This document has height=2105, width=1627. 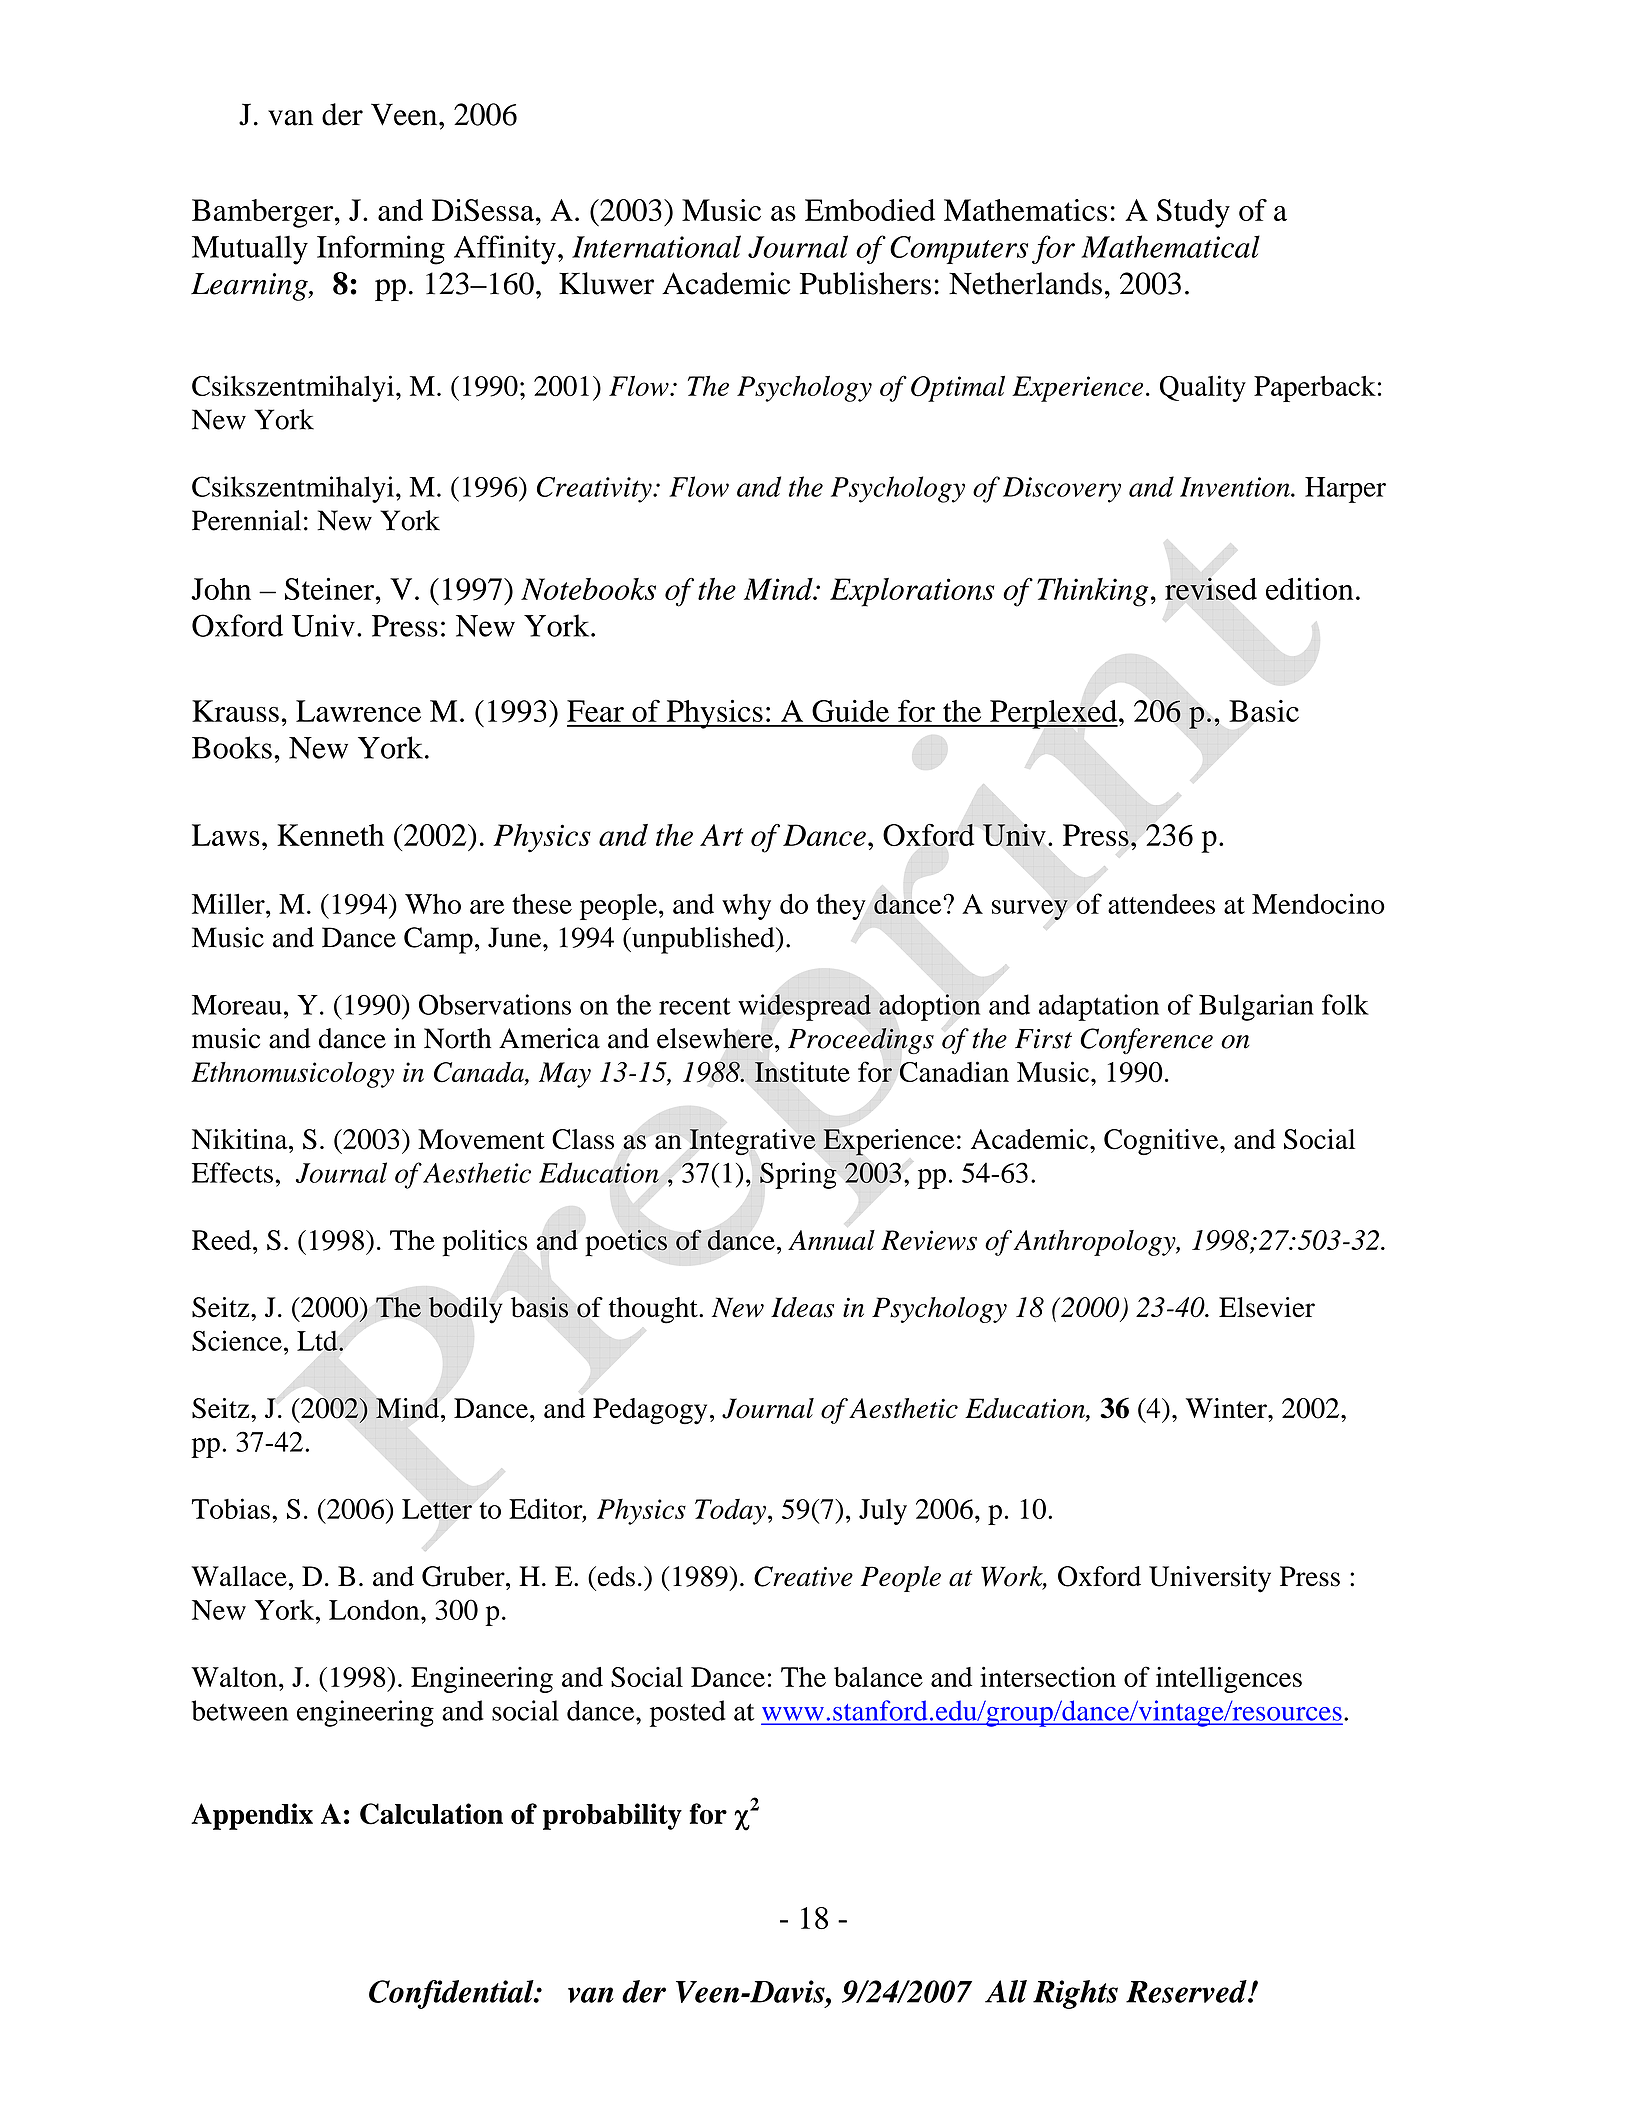 What do you see at coordinates (1161, 904) in the document?
I see `attendees` at bounding box center [1161, 904].
